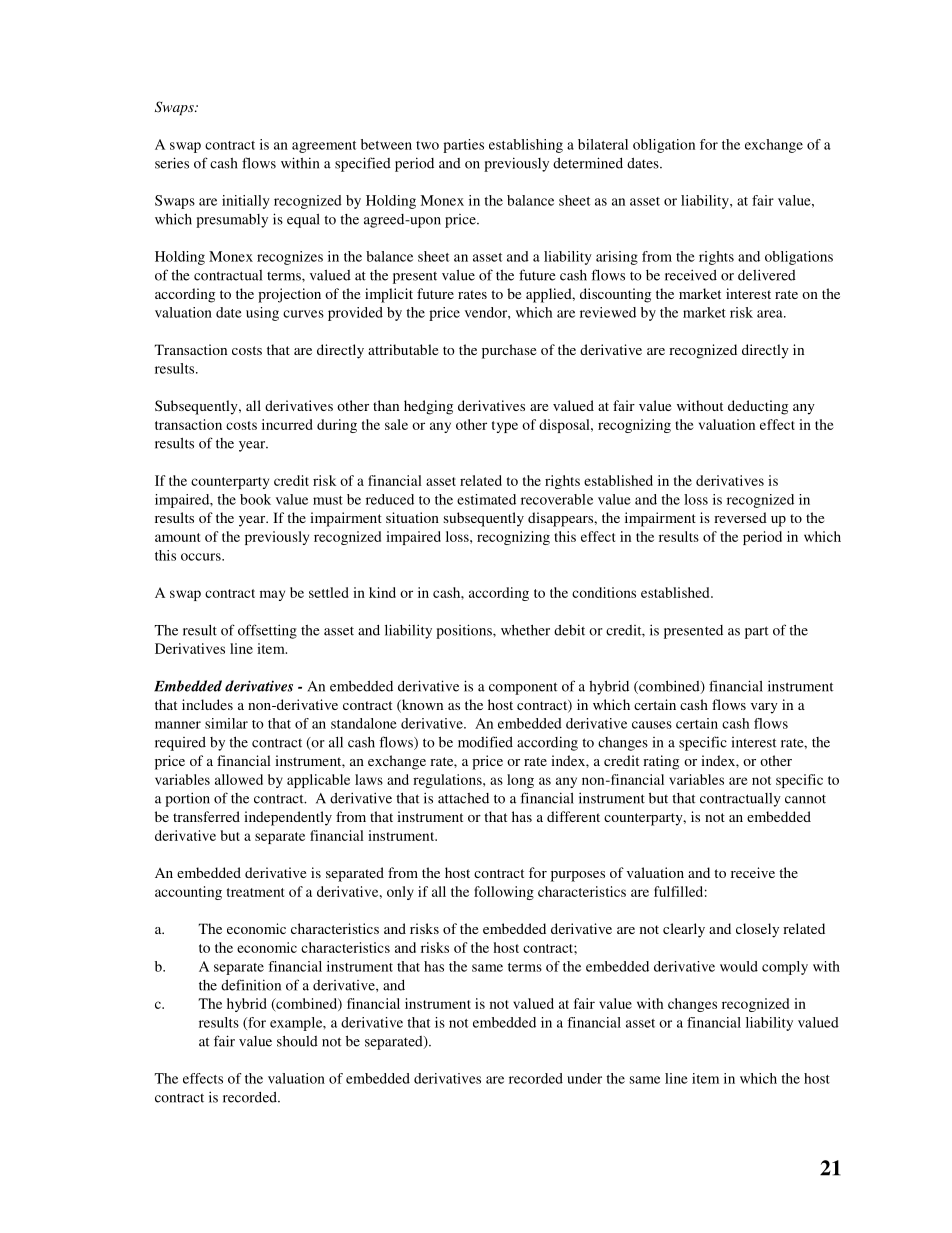  Describe the element at coordinates (740, 517) in the screenshot. I see `reversed` at that location.
